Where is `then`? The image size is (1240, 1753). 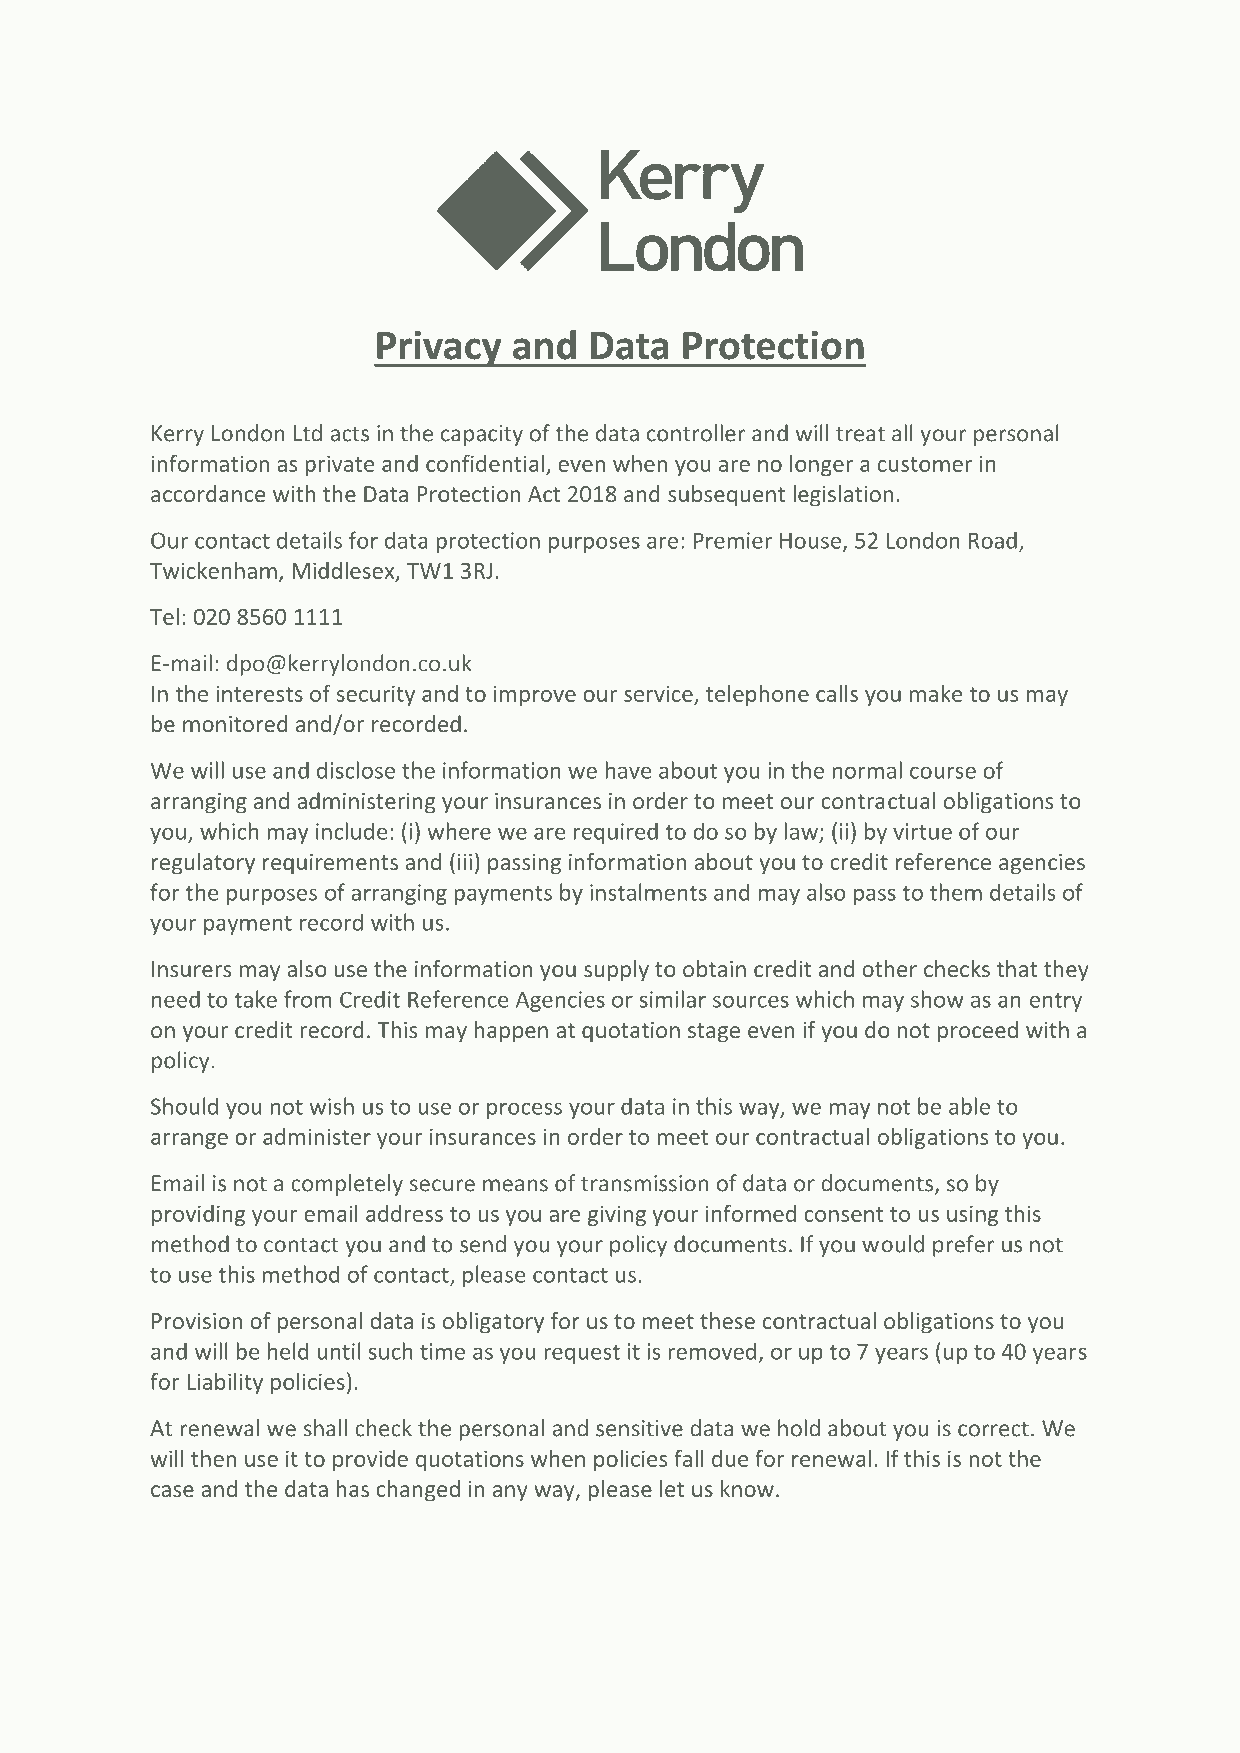 then is located at coordinates (213, 1458).
